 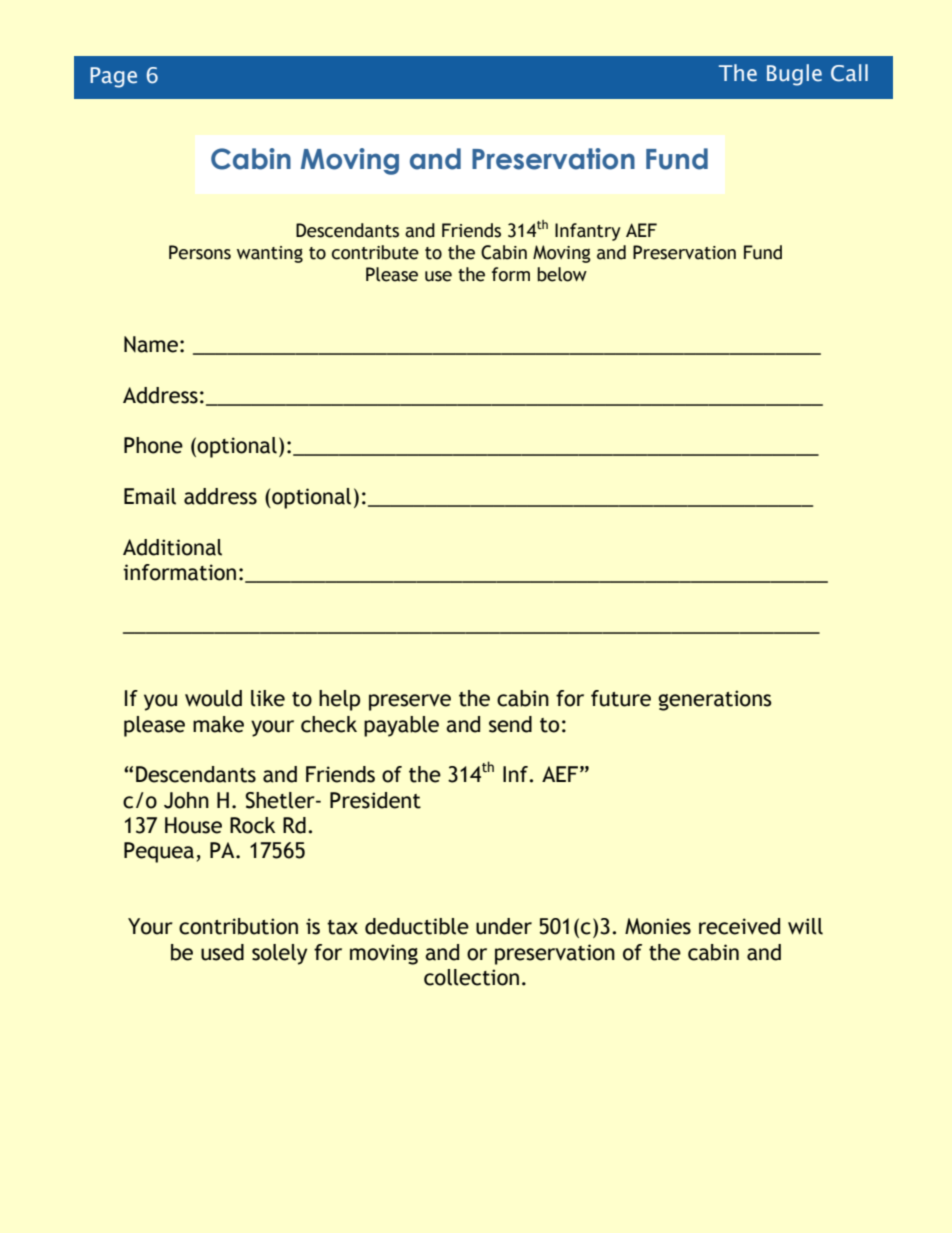 What do you see at coordinates (621, 698) in the page?
I see `future` at bounding box center [621, 698].
